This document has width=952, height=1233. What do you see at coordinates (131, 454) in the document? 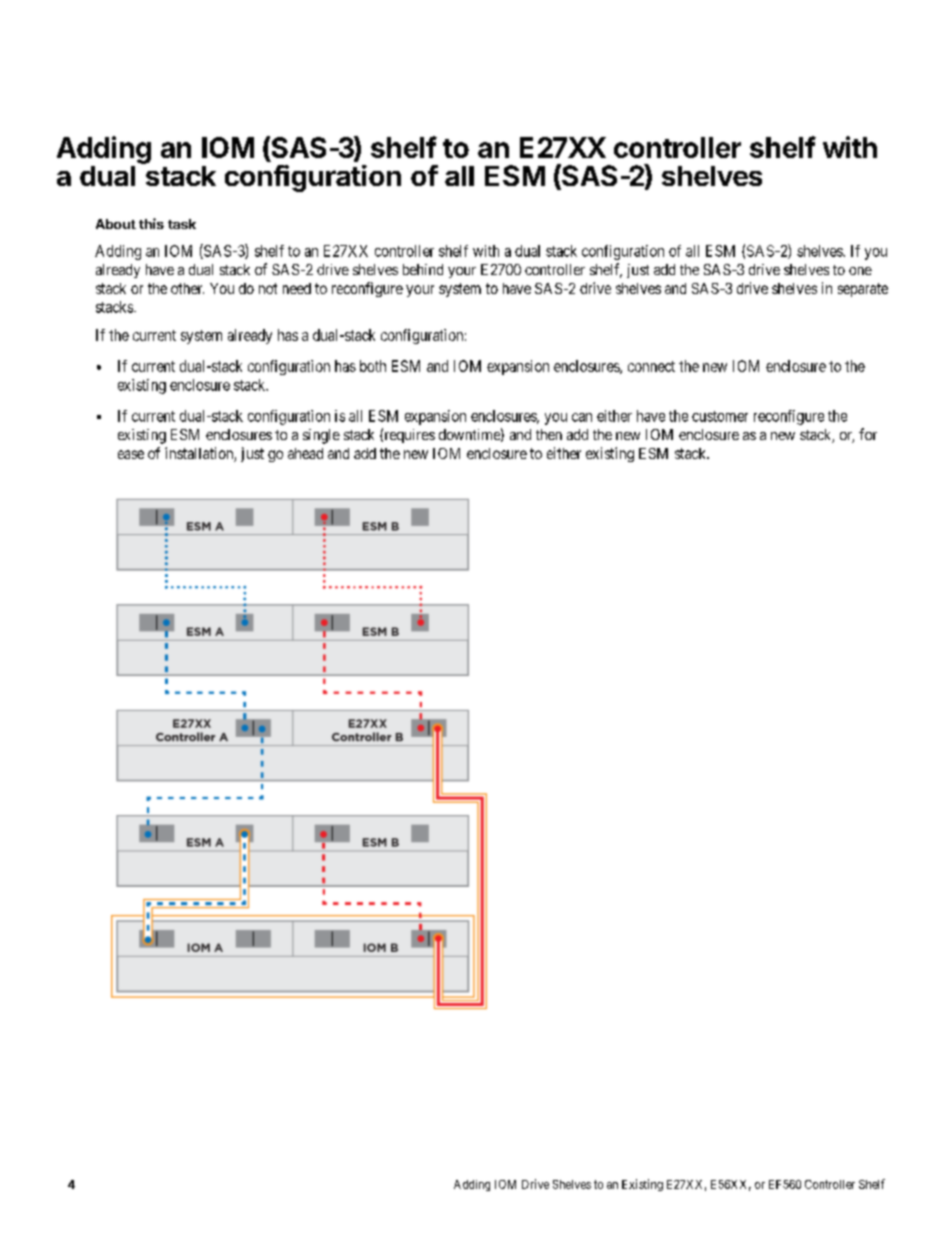
I see `ease` at bounding box center [131, 454].
